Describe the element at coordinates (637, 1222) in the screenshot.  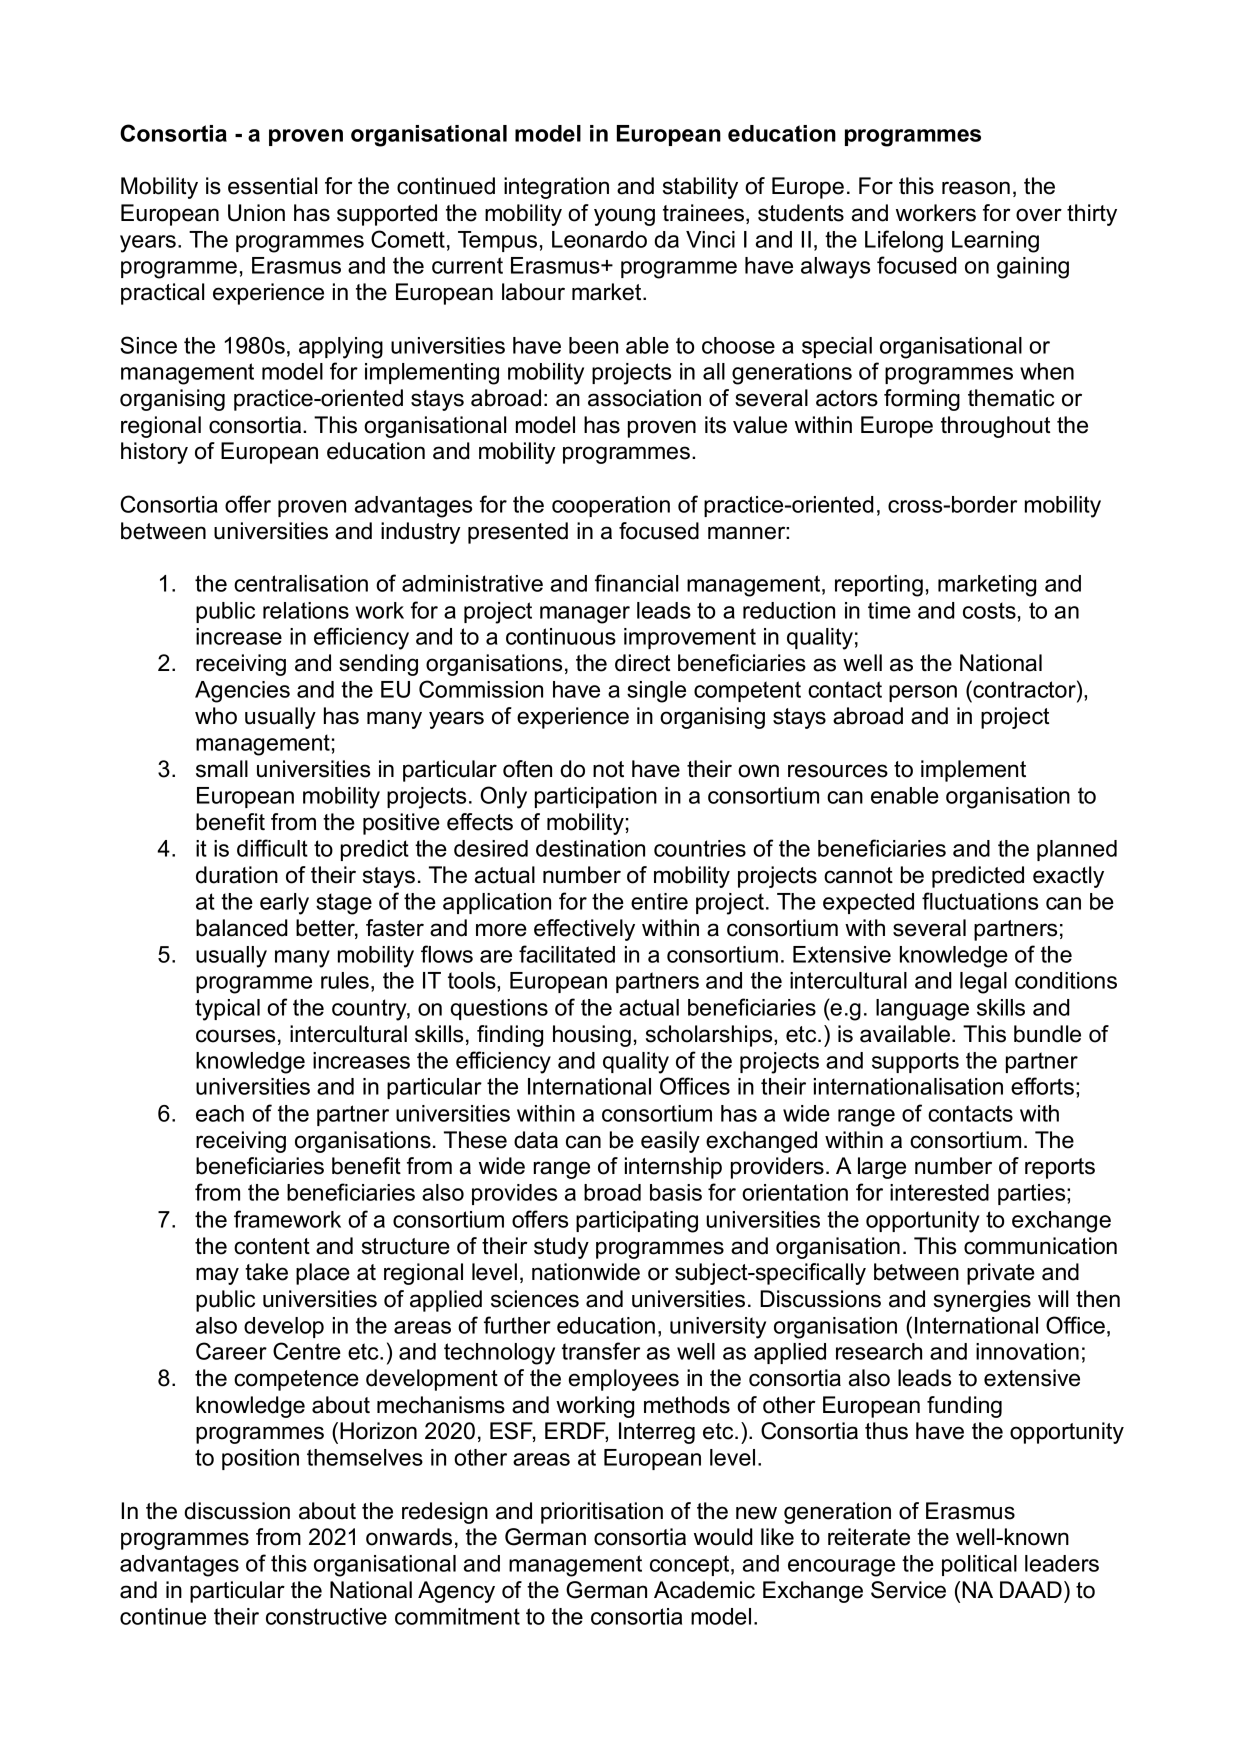
I see `participating` at that location.
